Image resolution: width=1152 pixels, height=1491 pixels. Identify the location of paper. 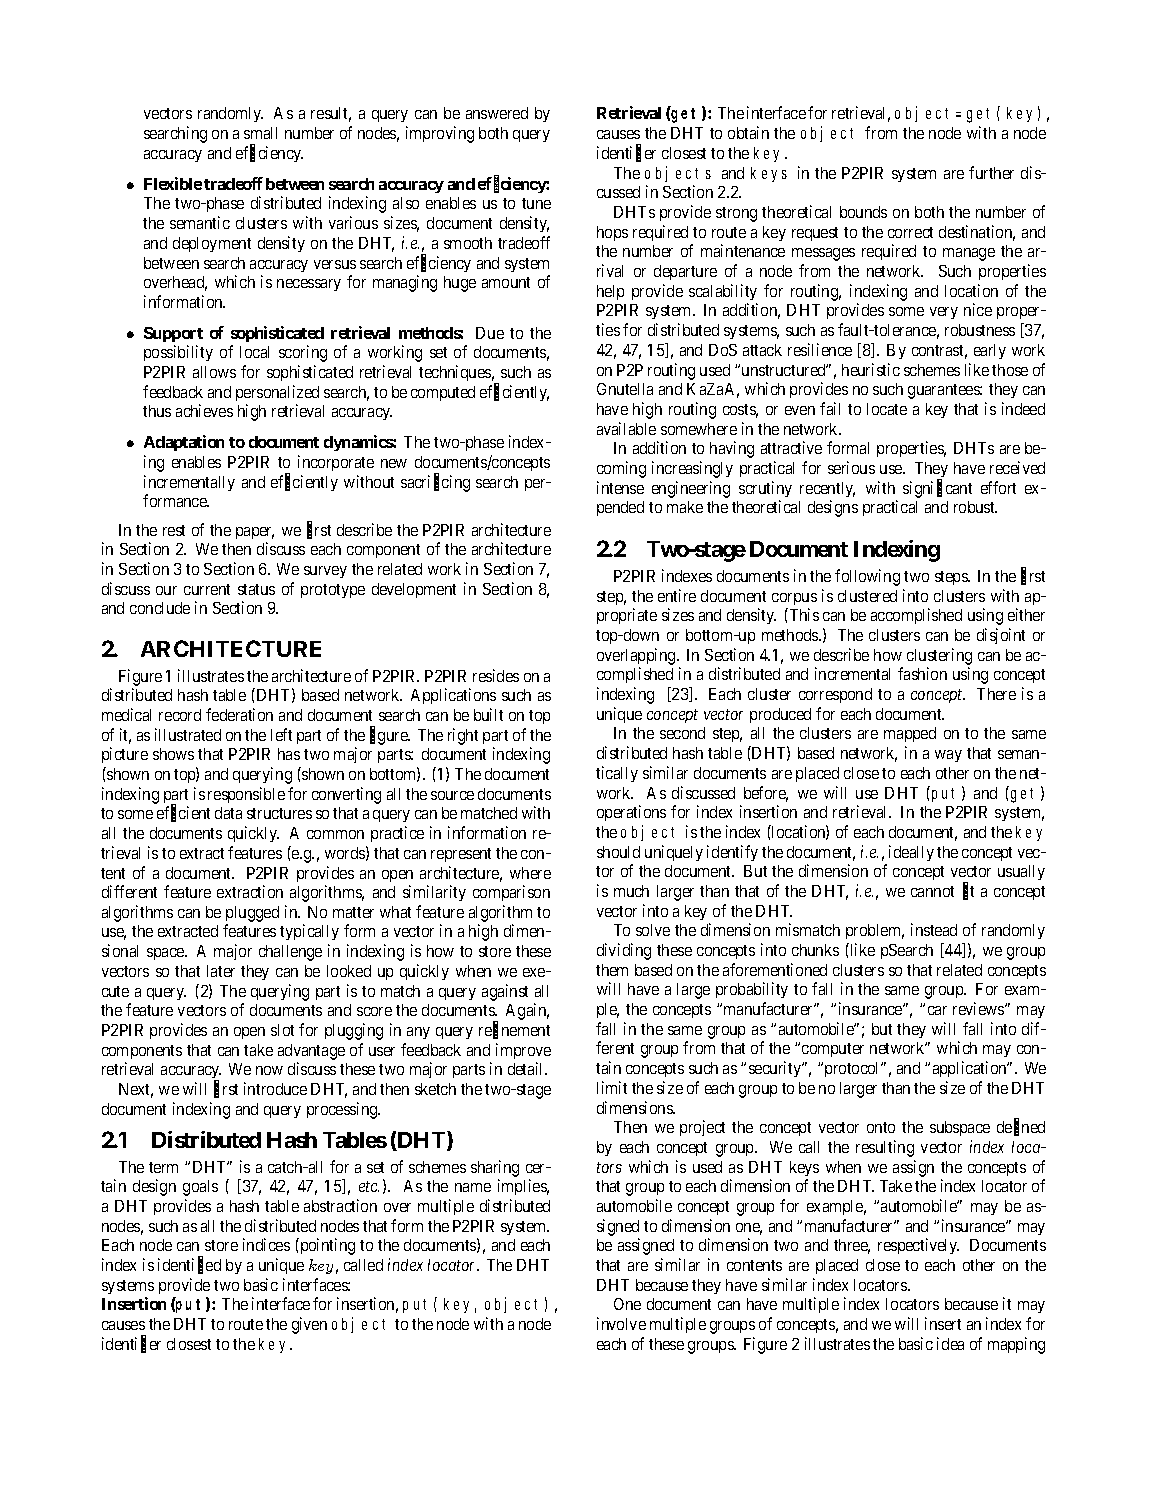
(255, 533).
